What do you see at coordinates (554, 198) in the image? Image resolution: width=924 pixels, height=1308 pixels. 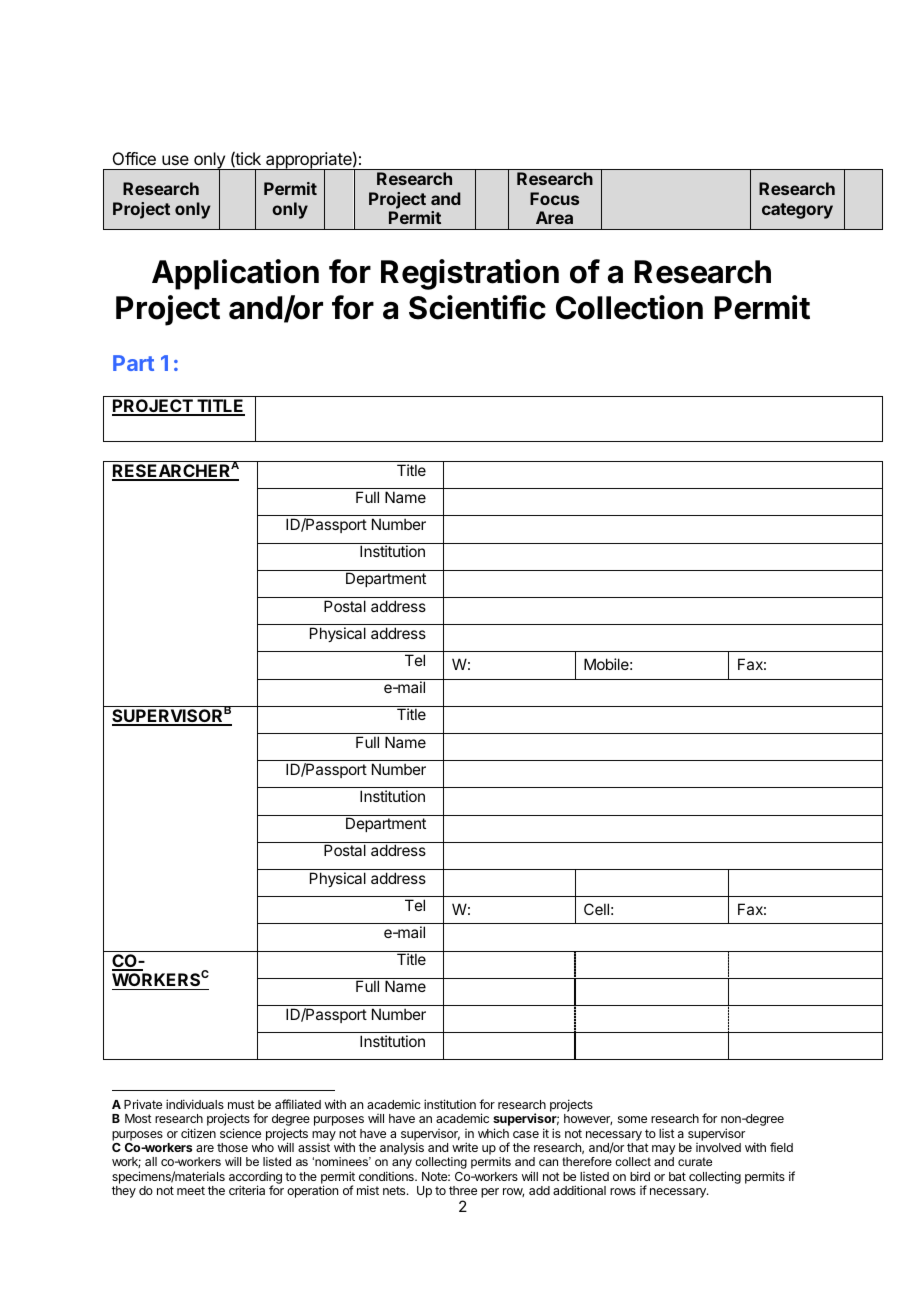 I see `Focus` at bounding box center [554, 198].
